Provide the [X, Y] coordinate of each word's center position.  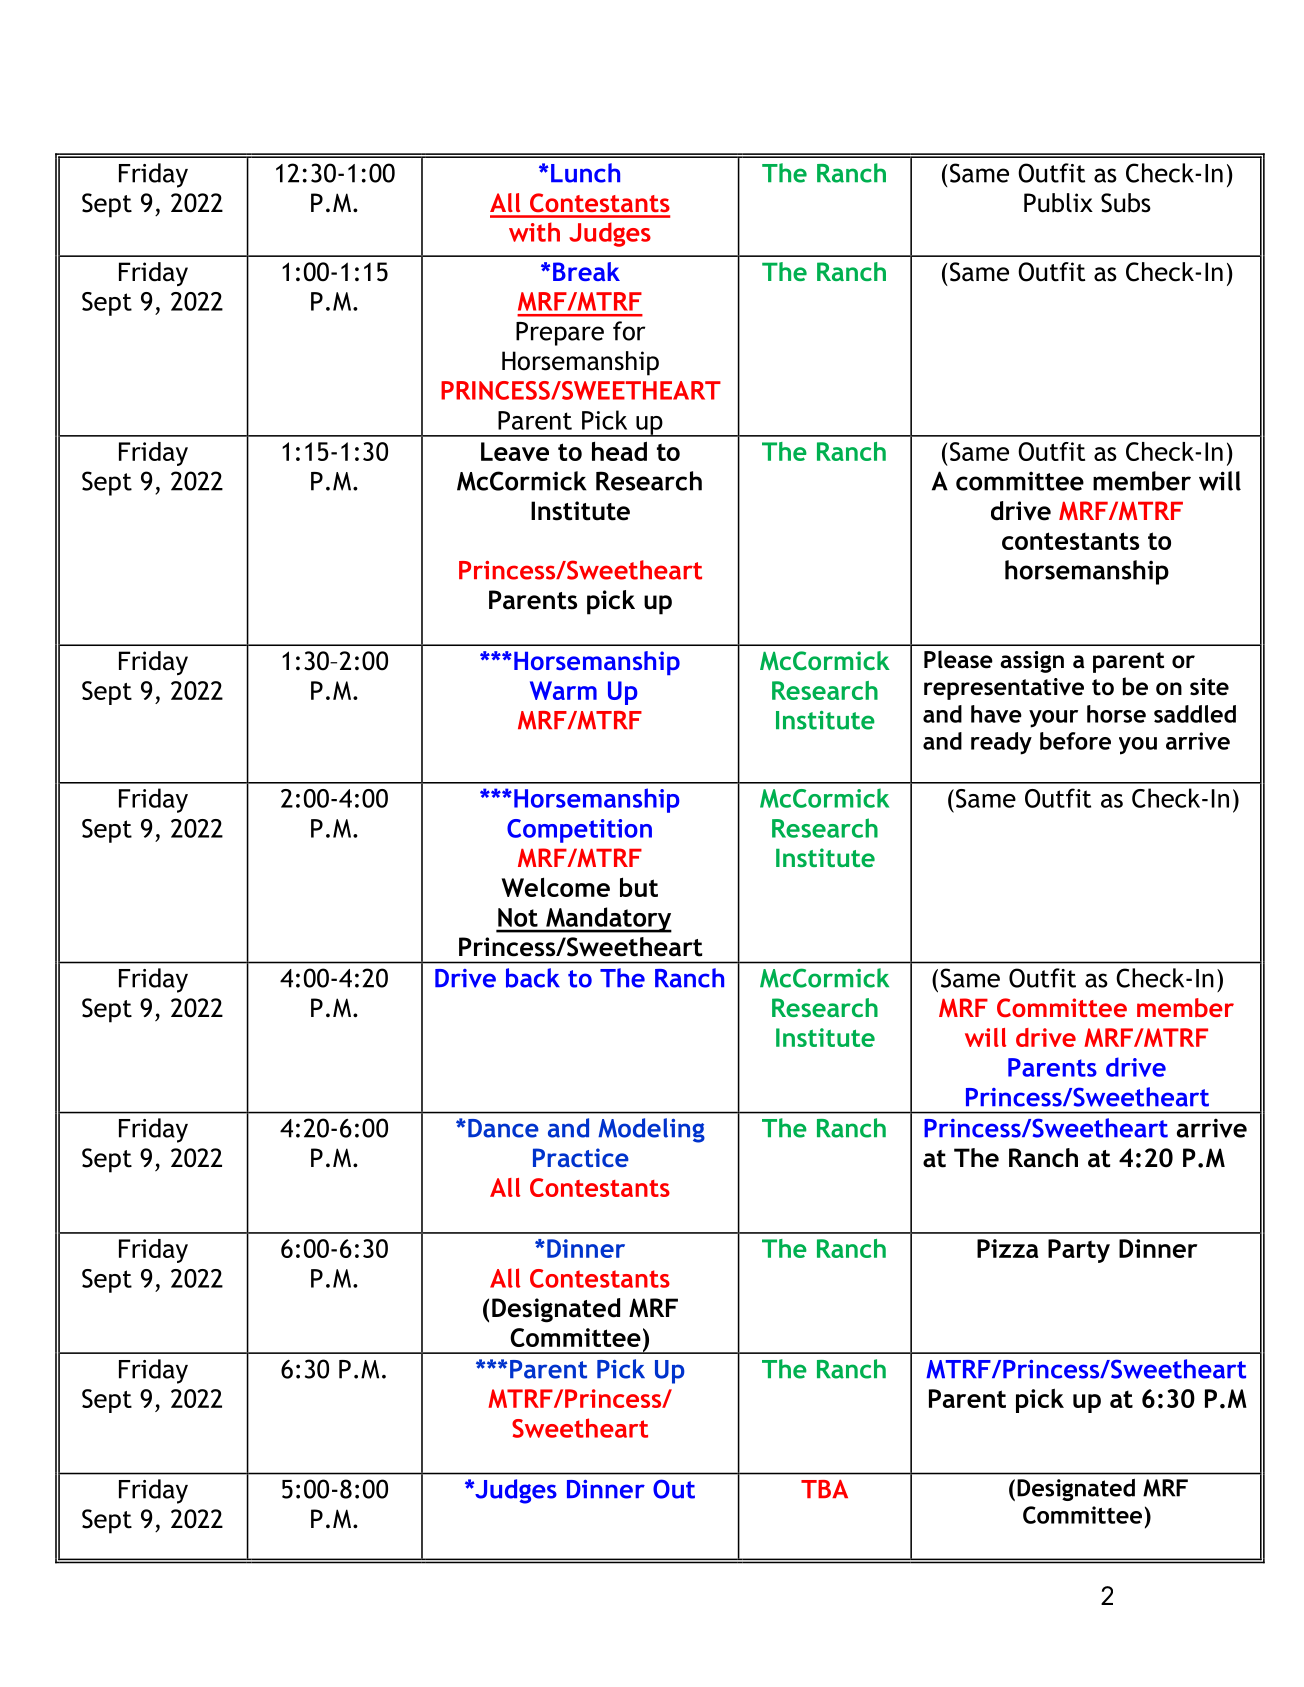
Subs [1126, 203]
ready [1001, 743]
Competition [579, 831]
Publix [1058, 203]
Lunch [585, 173]
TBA [824, 1489]
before [1075, 741]
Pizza [1007, 1248]
